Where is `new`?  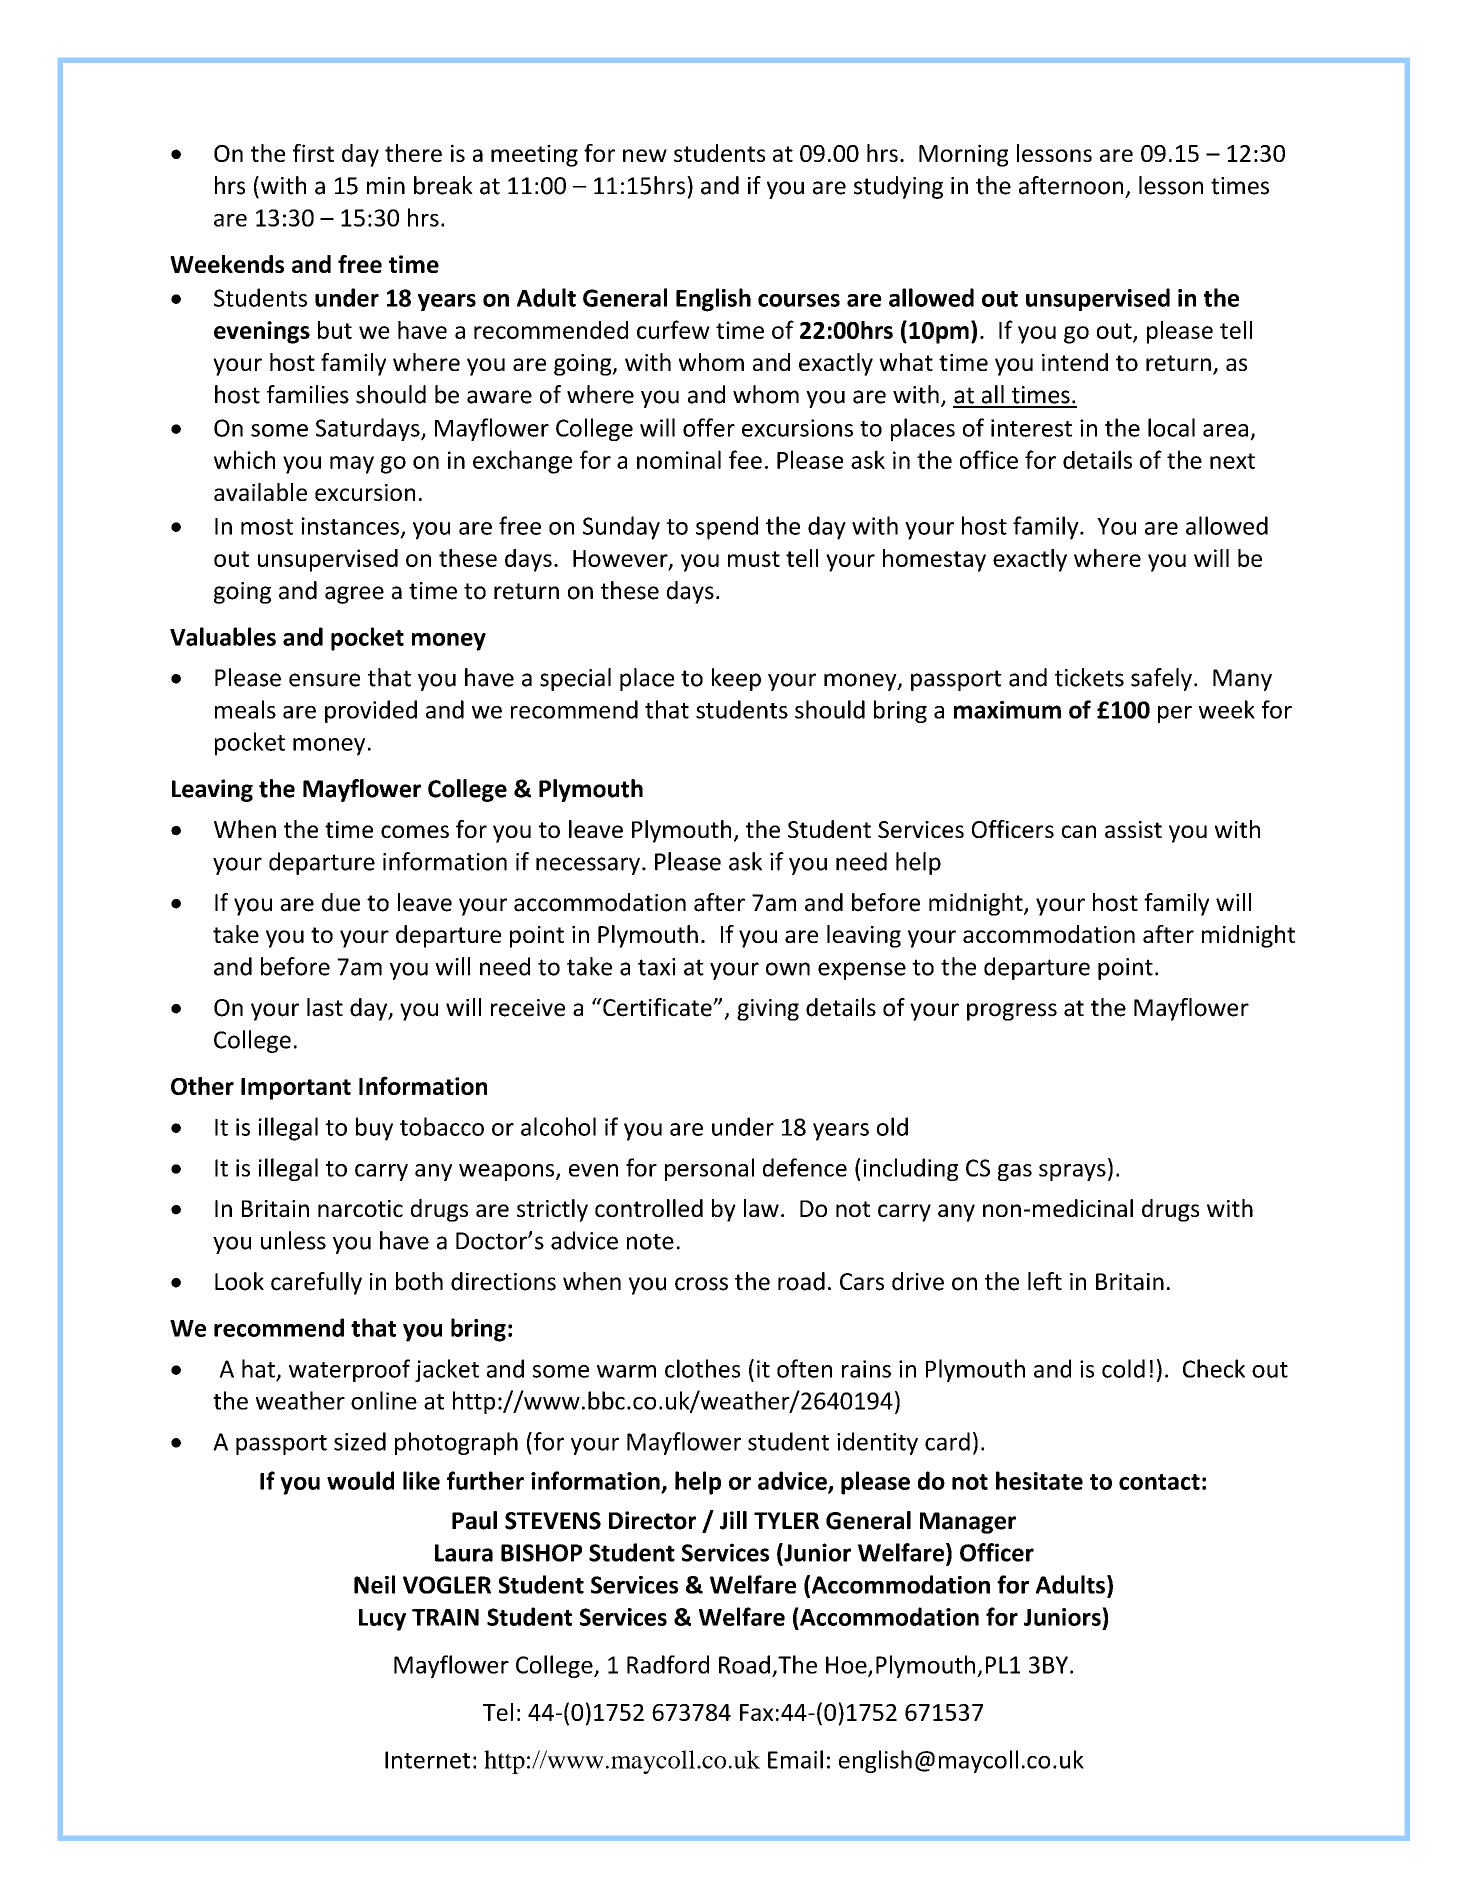 new is located at coordinates (645, 155).
